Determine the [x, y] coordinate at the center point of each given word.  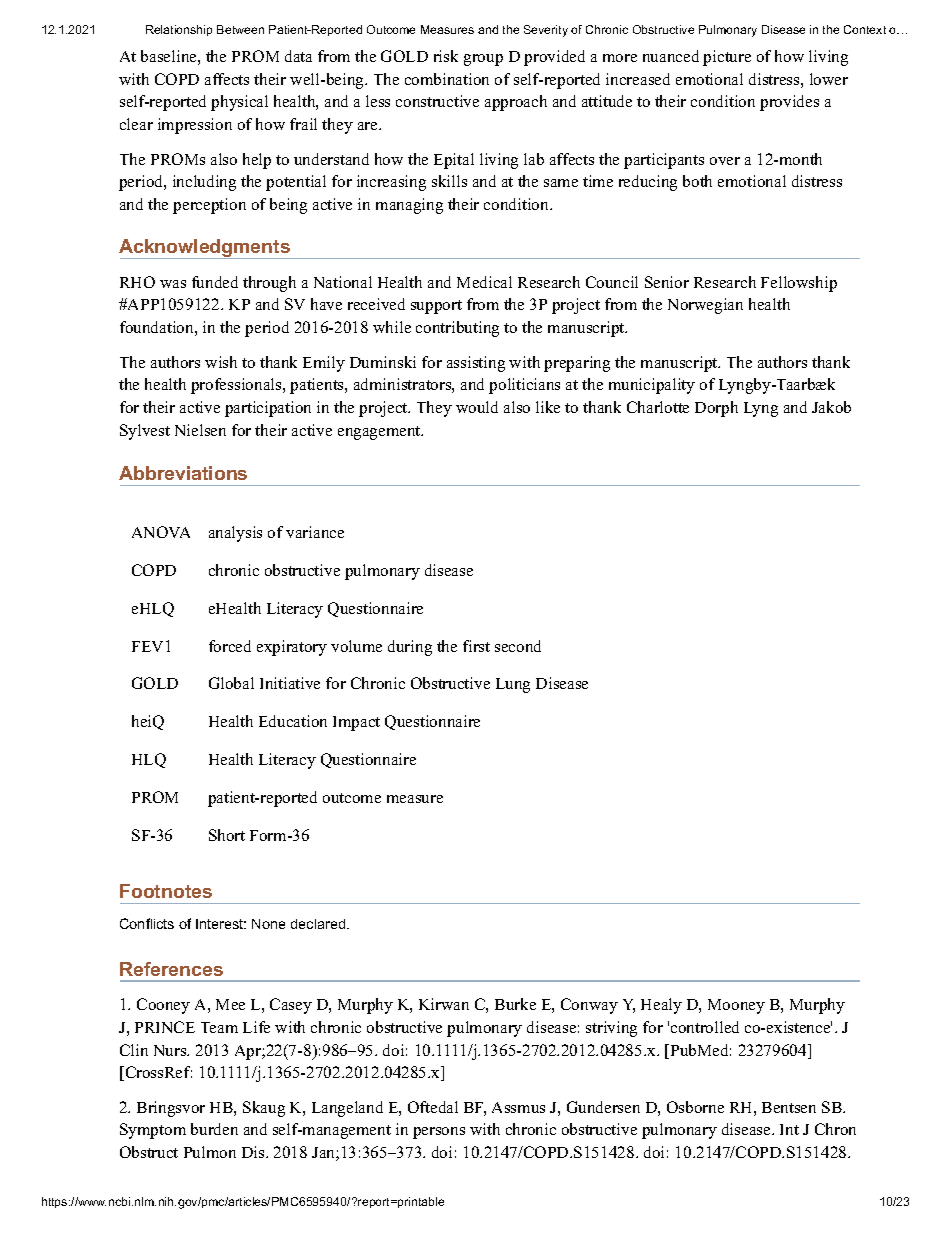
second [518, 646]
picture [727, 58]
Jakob [831, 407]
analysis [235, 534]
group [483, 60]
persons [439, 1133]
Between [240, 29]
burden [214, 1129]
